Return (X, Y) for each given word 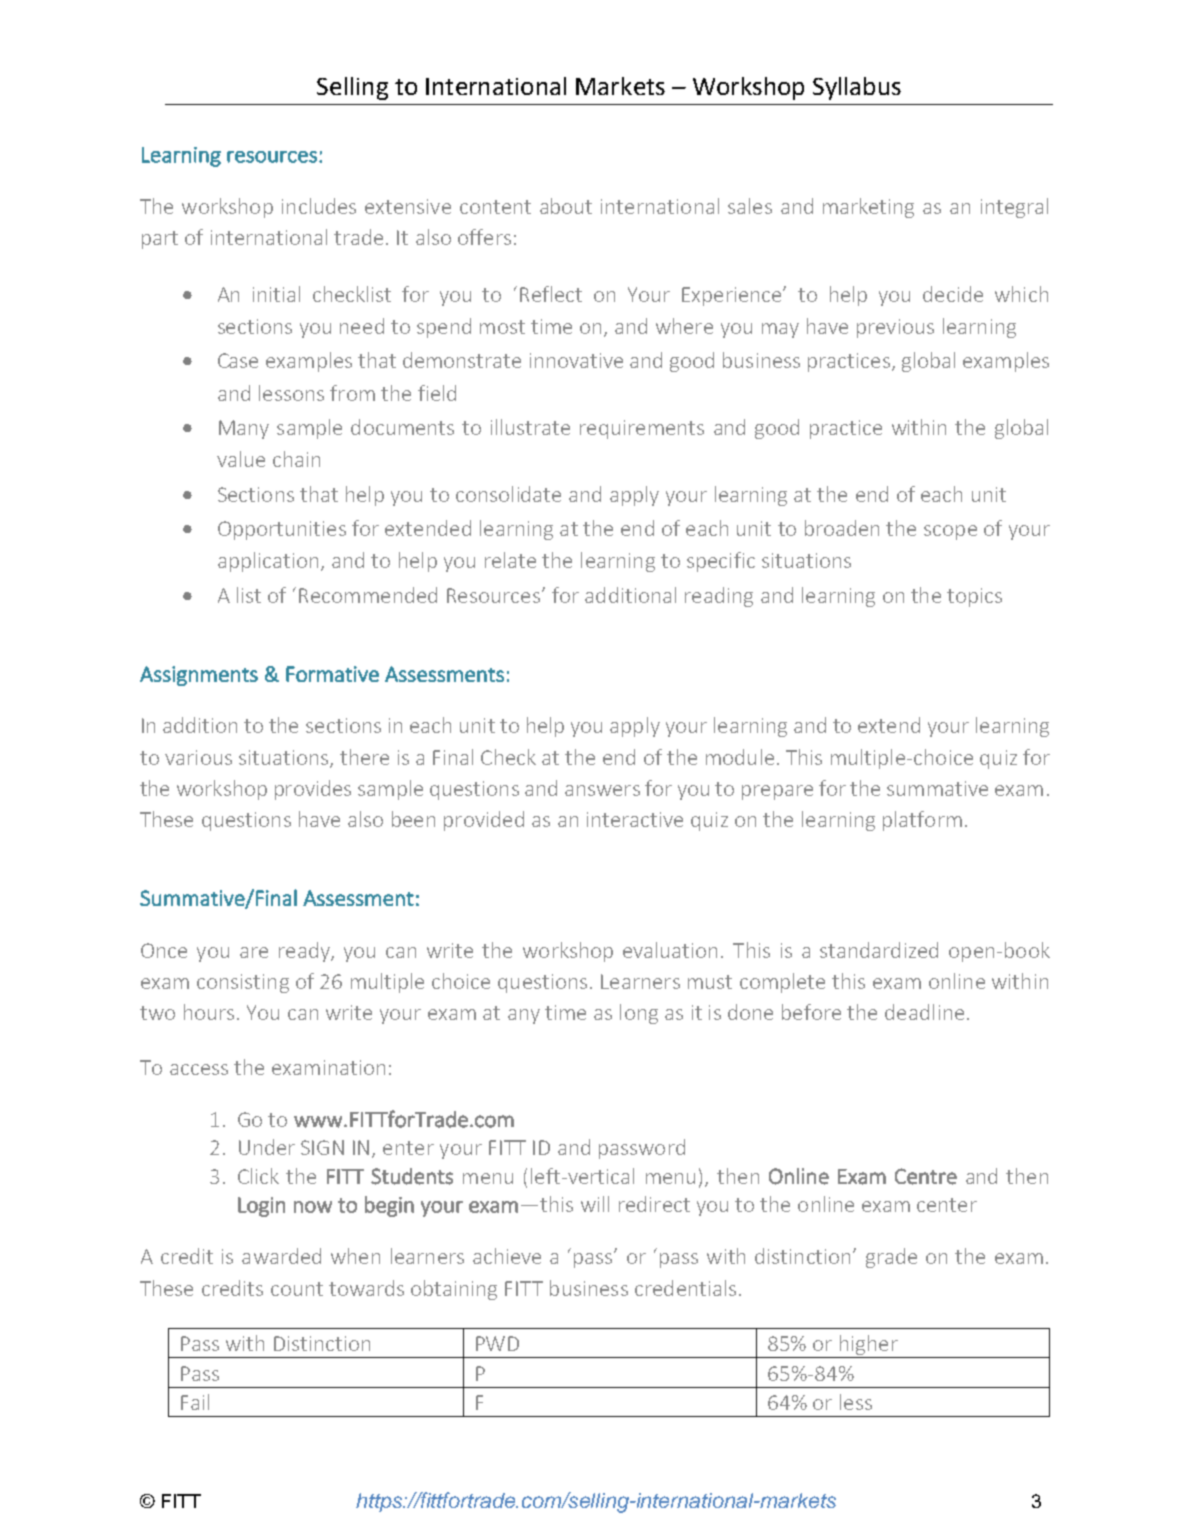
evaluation (670, 950)
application (268, 562)
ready (305, 952)
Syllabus (857, 88)
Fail (195, 1402)
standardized (879, 950)
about (566, 206)
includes (319, 206)
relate (510, 560)
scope (950, 532)
